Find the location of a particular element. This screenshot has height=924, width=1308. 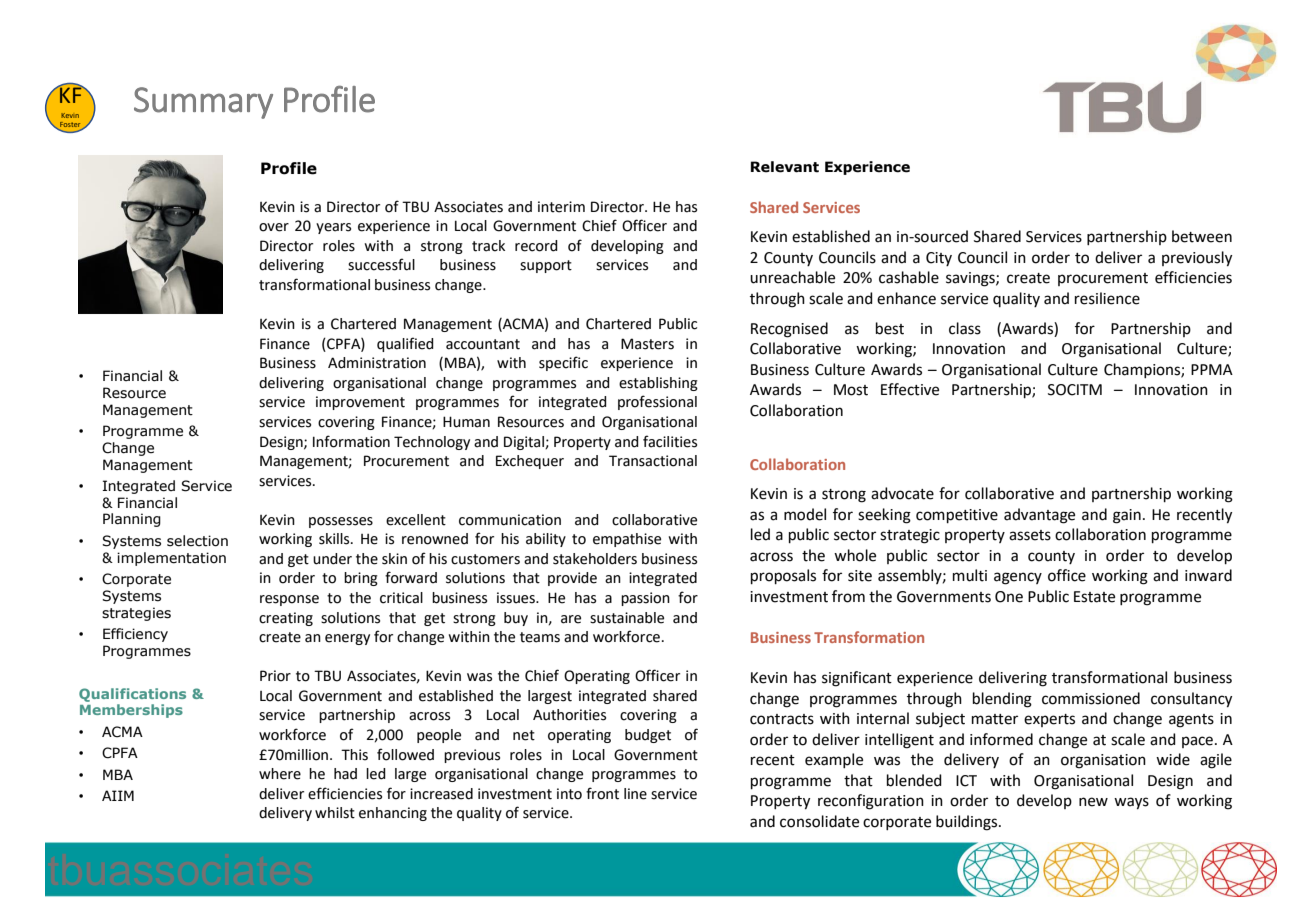

advantage is located at coordinates (1039, 516).
